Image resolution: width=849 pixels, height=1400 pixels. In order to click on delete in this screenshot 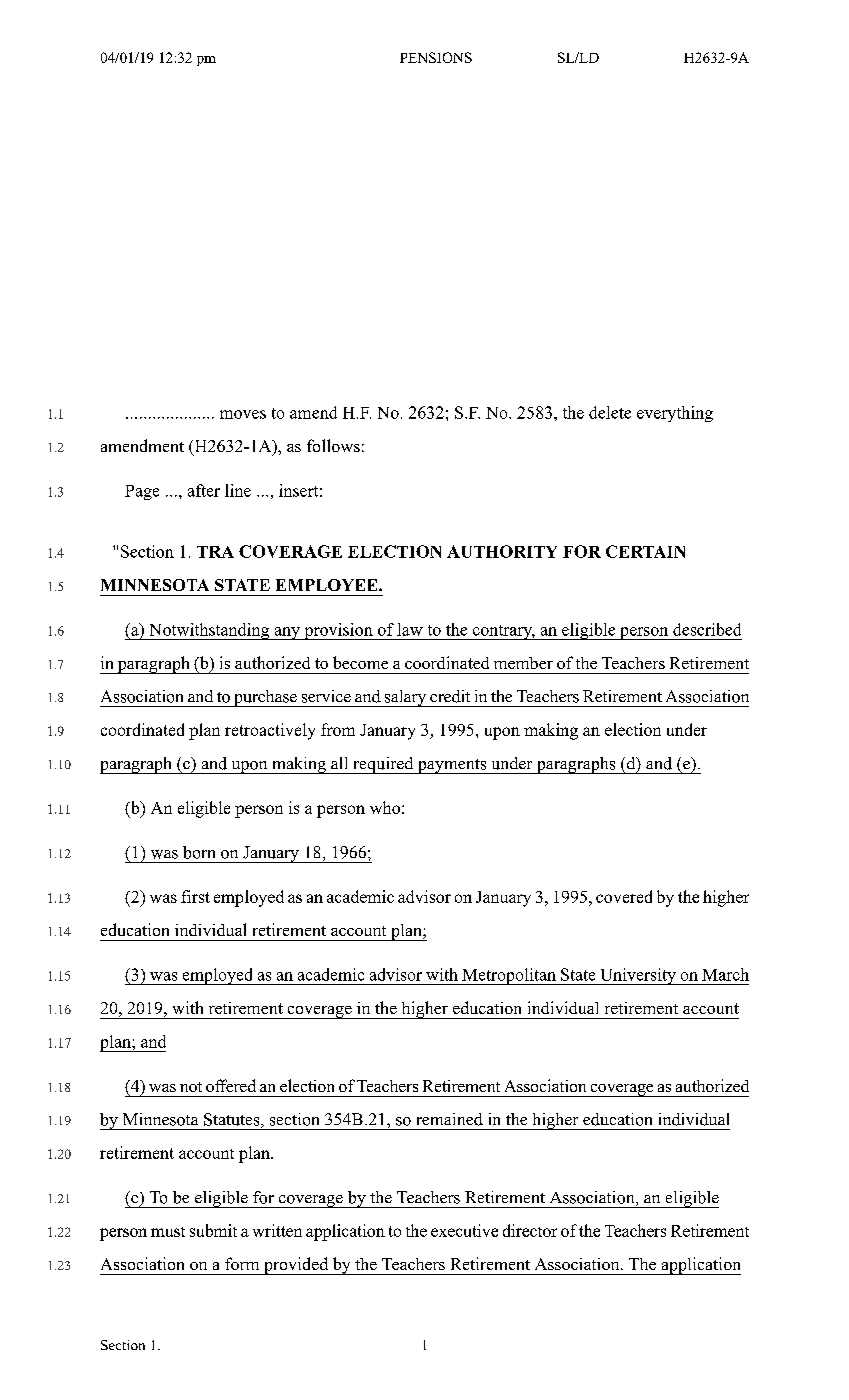, I will do `click(610, 412)`.
